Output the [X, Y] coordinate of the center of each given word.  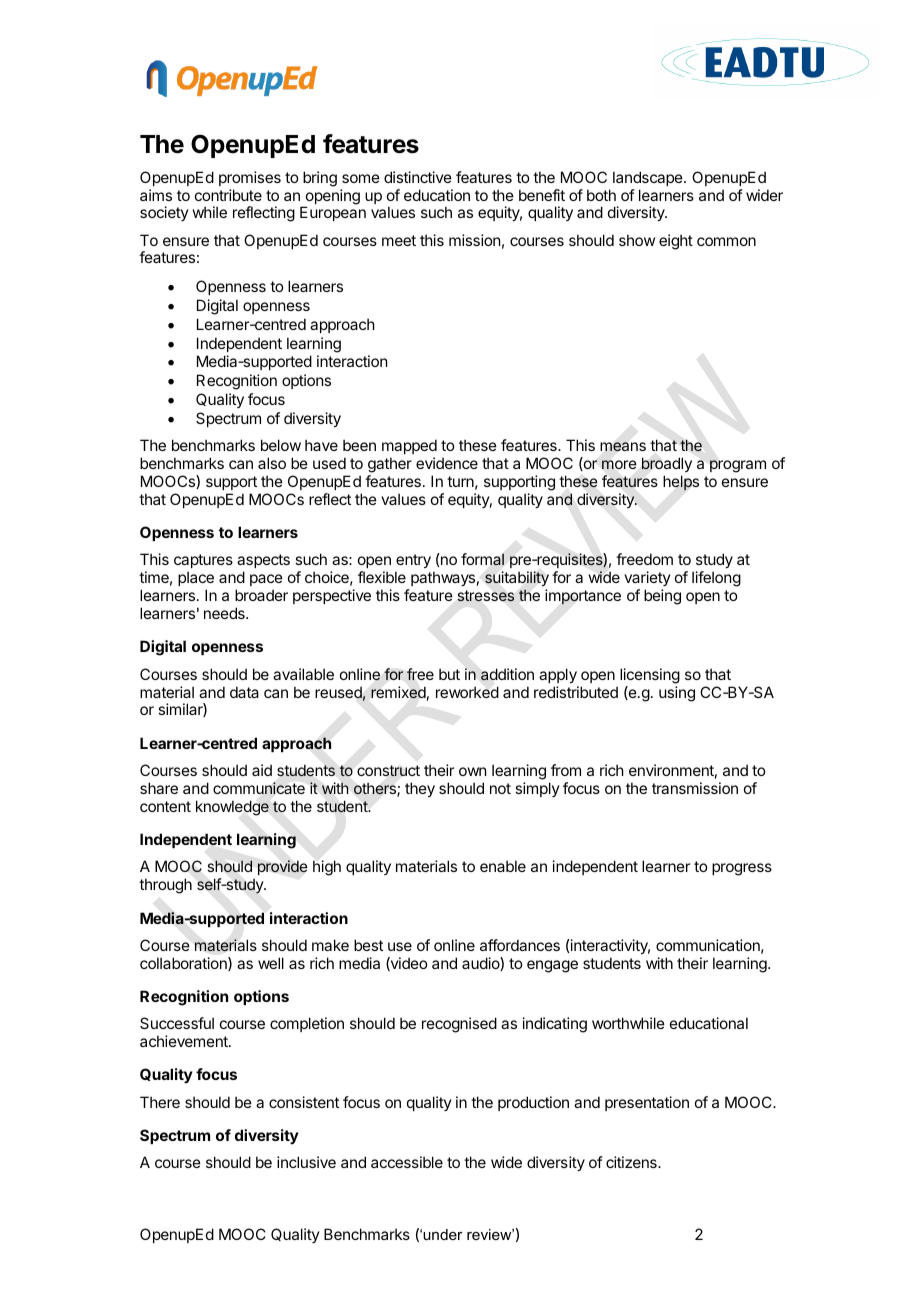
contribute [228, 195]
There [160, 1102]
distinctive [418, 177]
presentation [647, 1103]
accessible [407, 1162]
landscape [649, 178]
